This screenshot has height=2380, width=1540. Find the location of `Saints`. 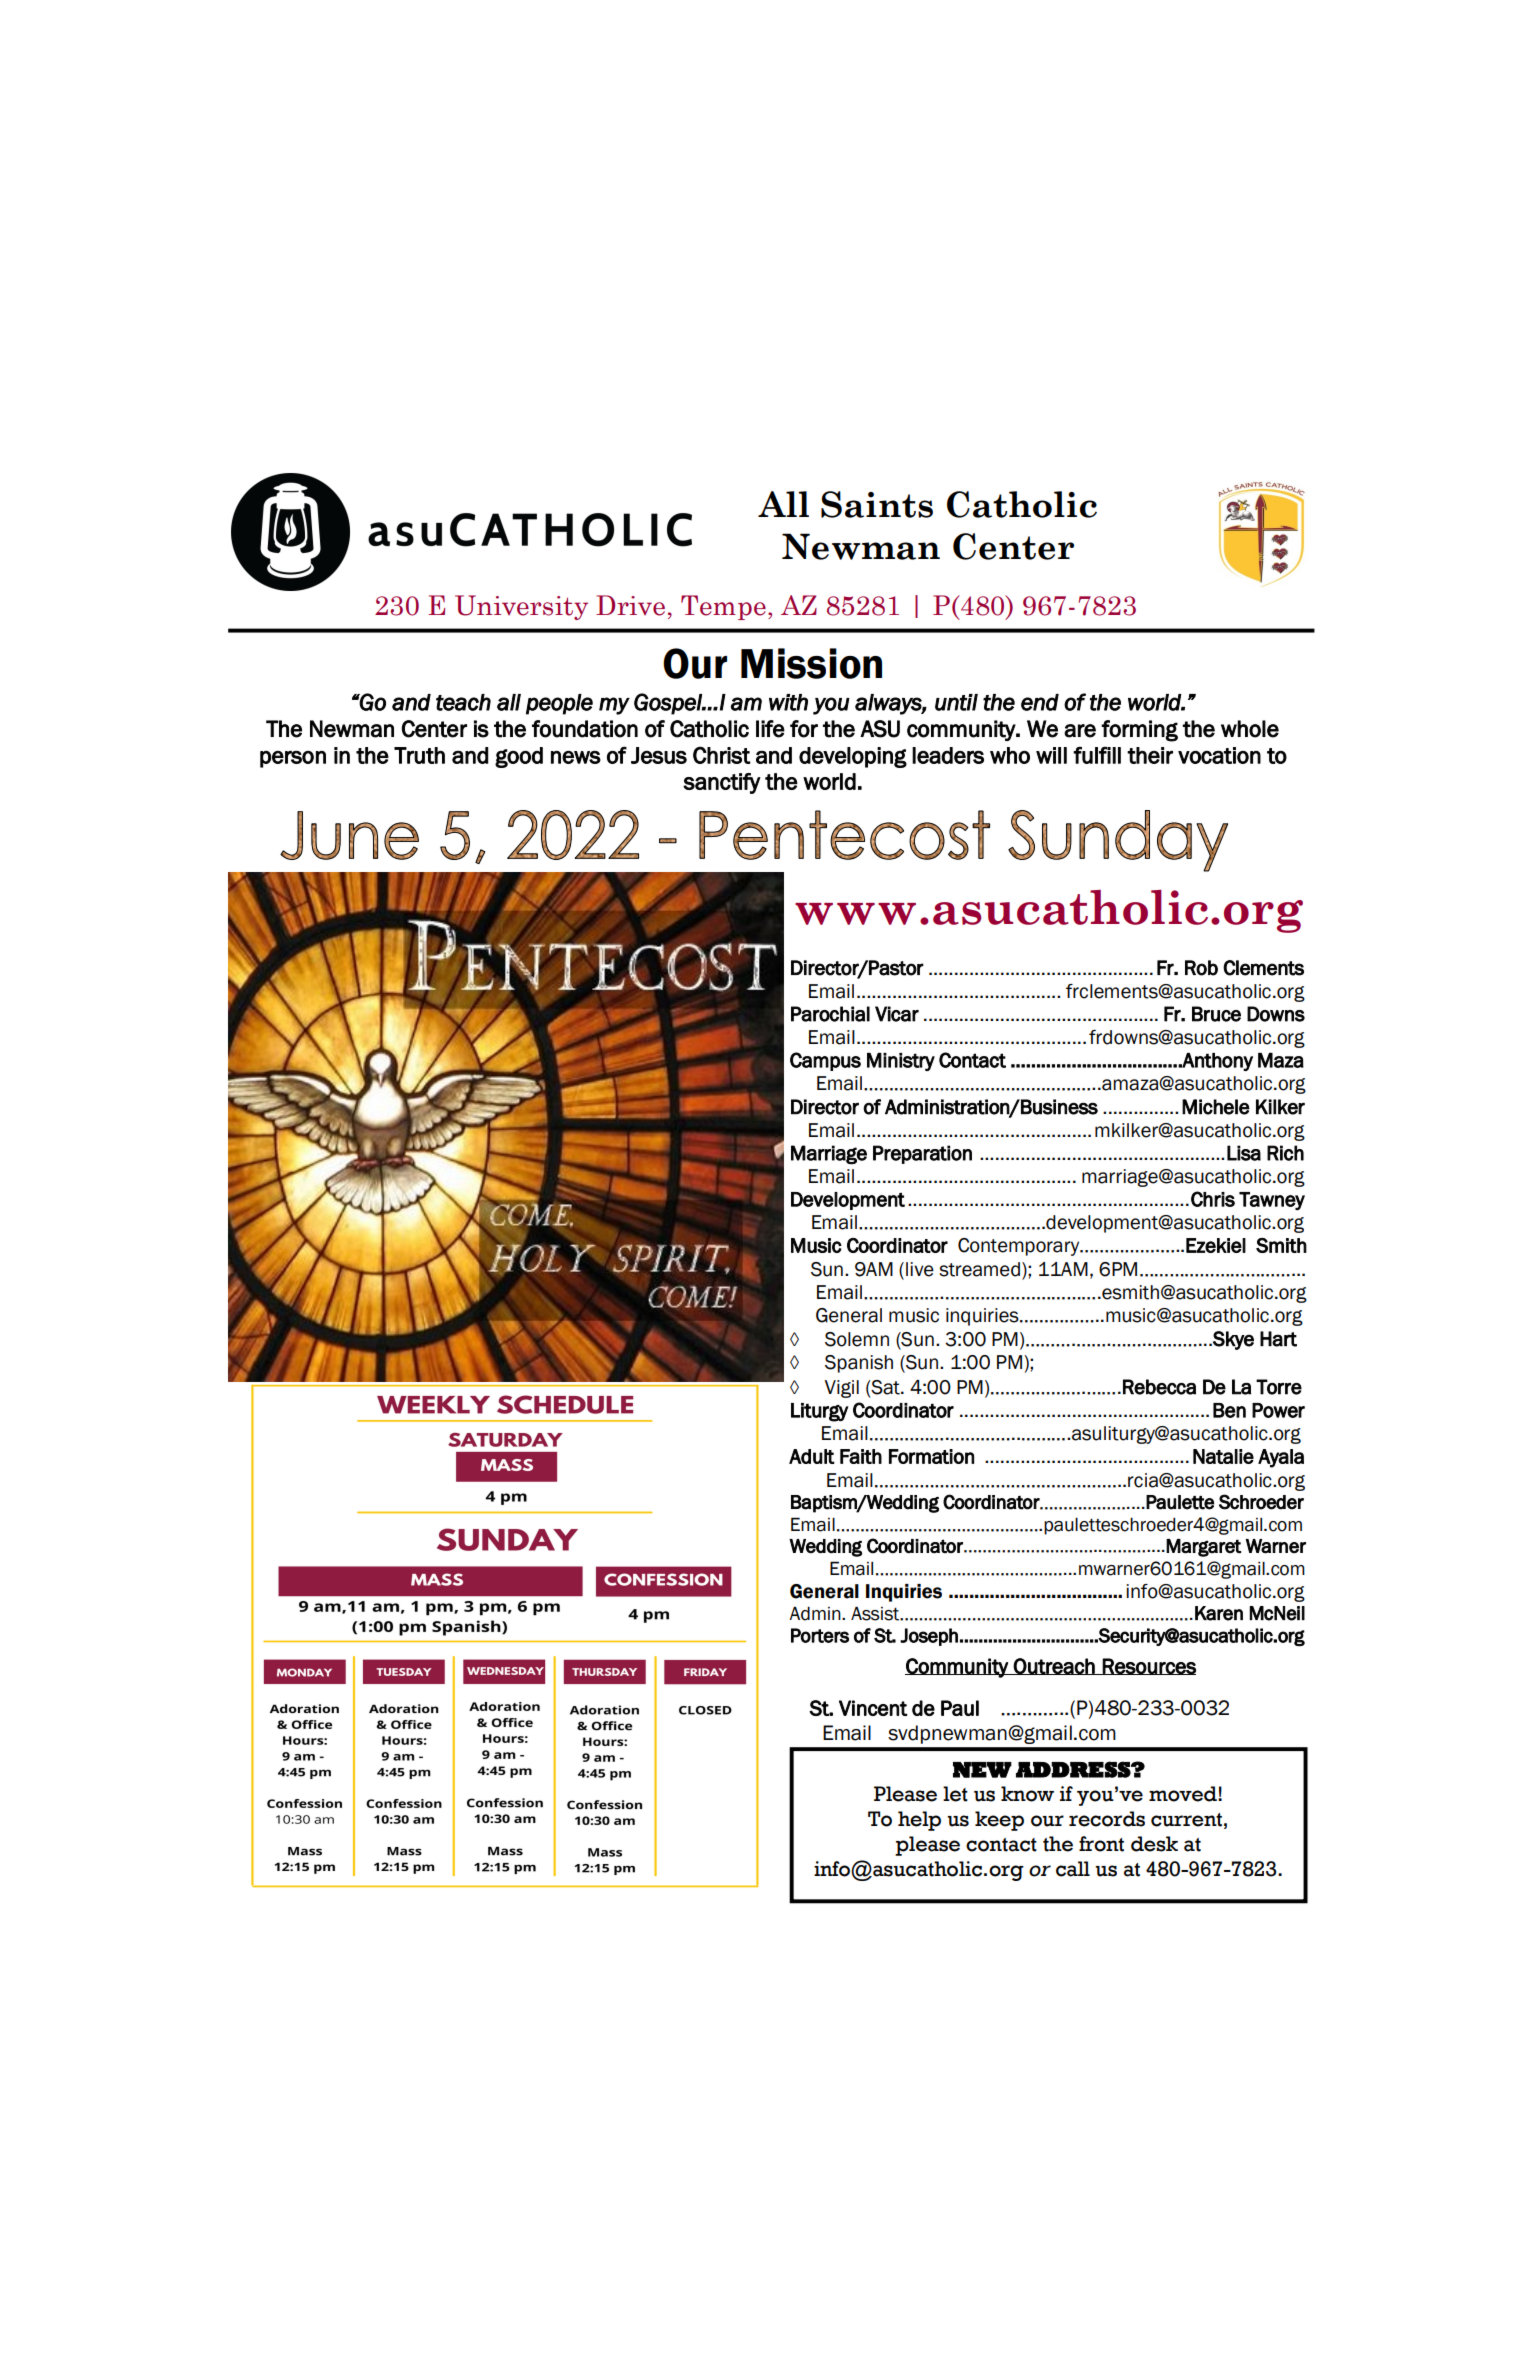

Saints is located at coordinates (877, 504).
